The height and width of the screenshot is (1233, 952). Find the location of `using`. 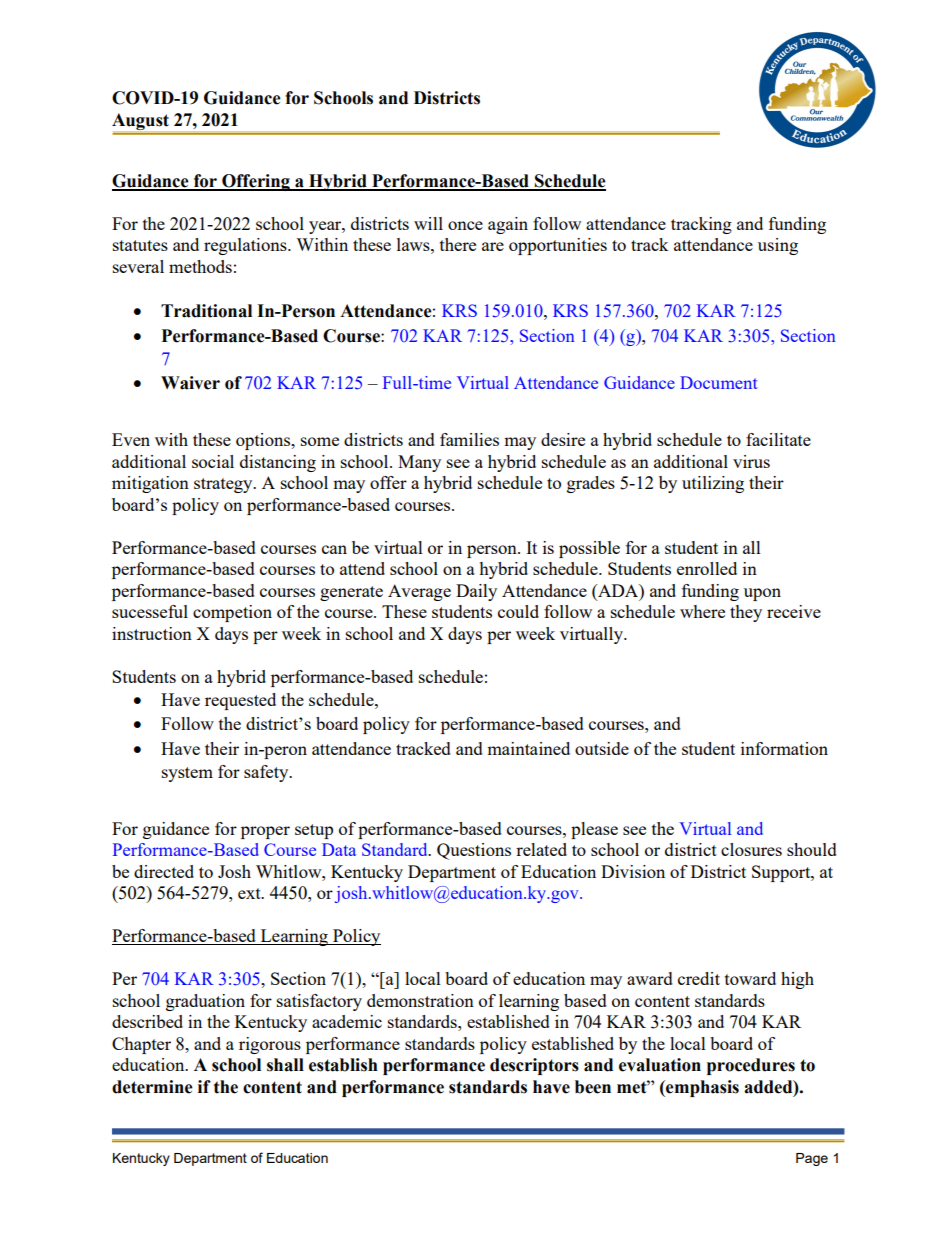

using is located at coordinates (778, 246).
